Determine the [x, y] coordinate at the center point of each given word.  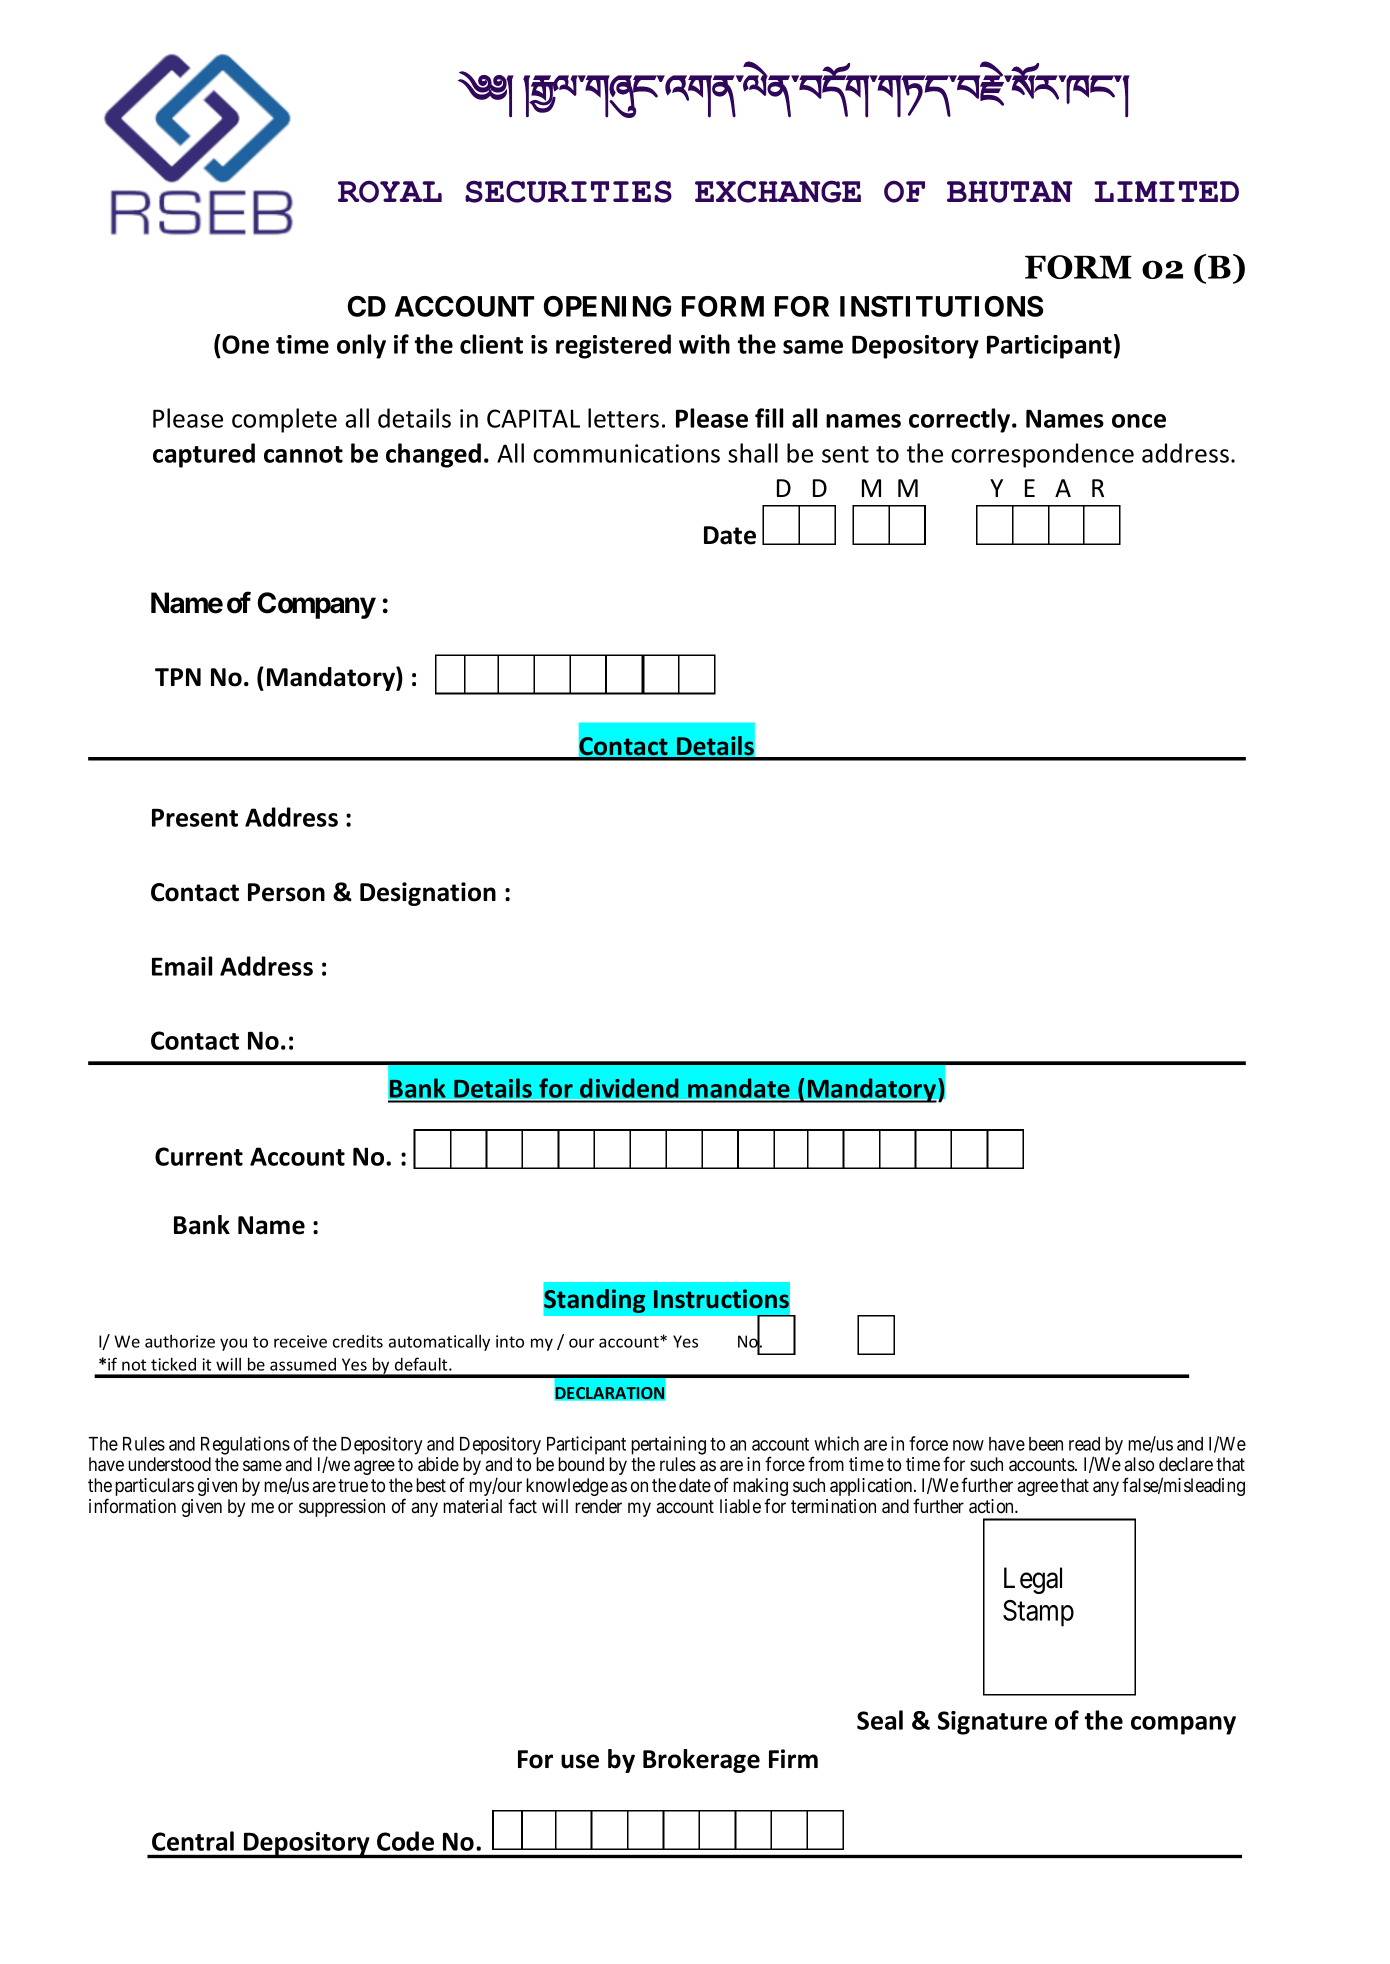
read [1084, 1444]
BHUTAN [1009, 192]
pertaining [668, 1445]
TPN [178, 677]
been [1046, 1444]
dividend [629, 1089]
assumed [303, 1364]
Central [193, 1841]
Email [182, 966]
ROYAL [390, 192]
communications [626, 453]
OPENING [607, 306]
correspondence [1042, 455]
